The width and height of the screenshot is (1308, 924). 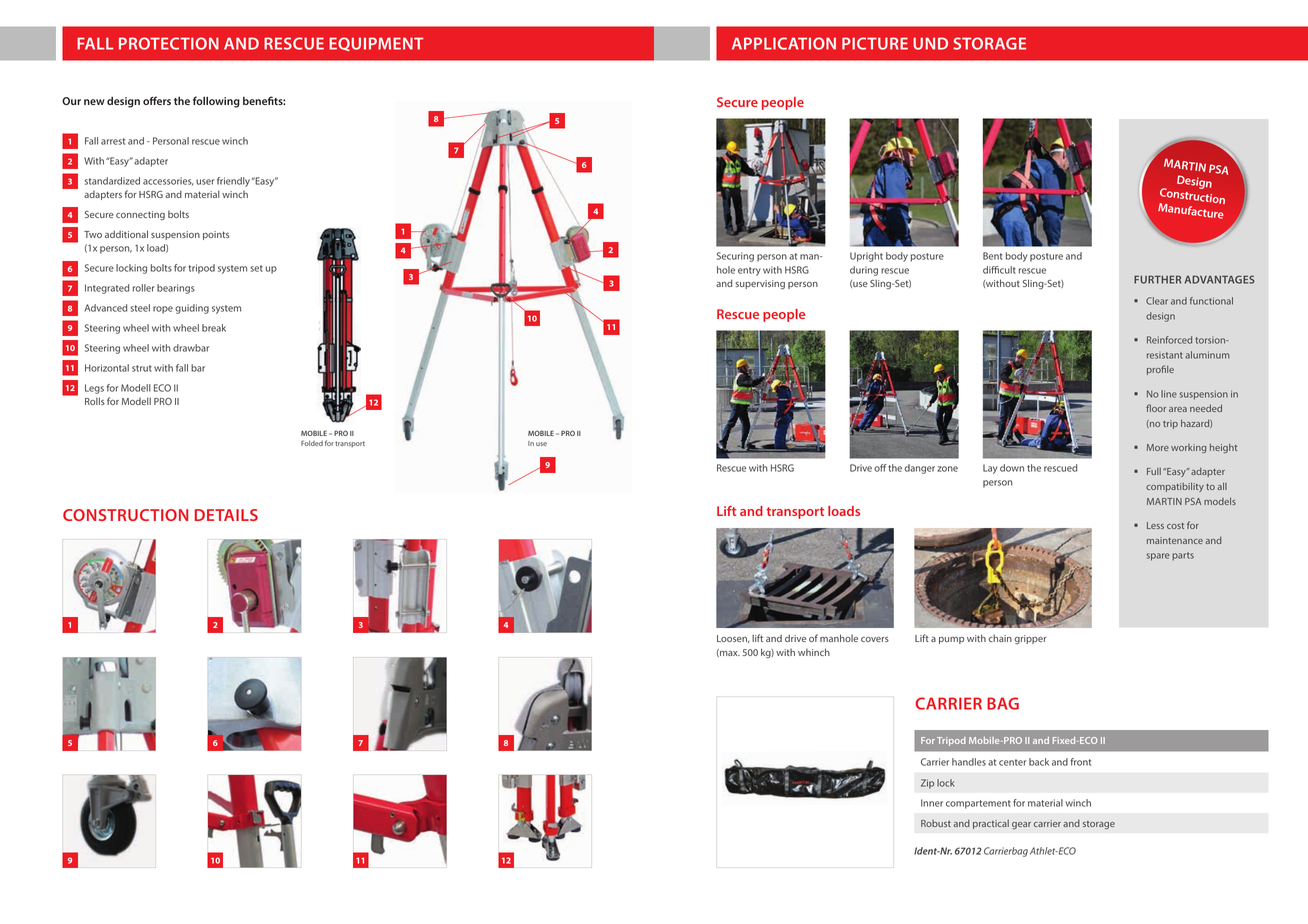 What do you see at coordinates (932, 803) in the screenshot?
I see `Inner` at bounding box center [932, 803].
